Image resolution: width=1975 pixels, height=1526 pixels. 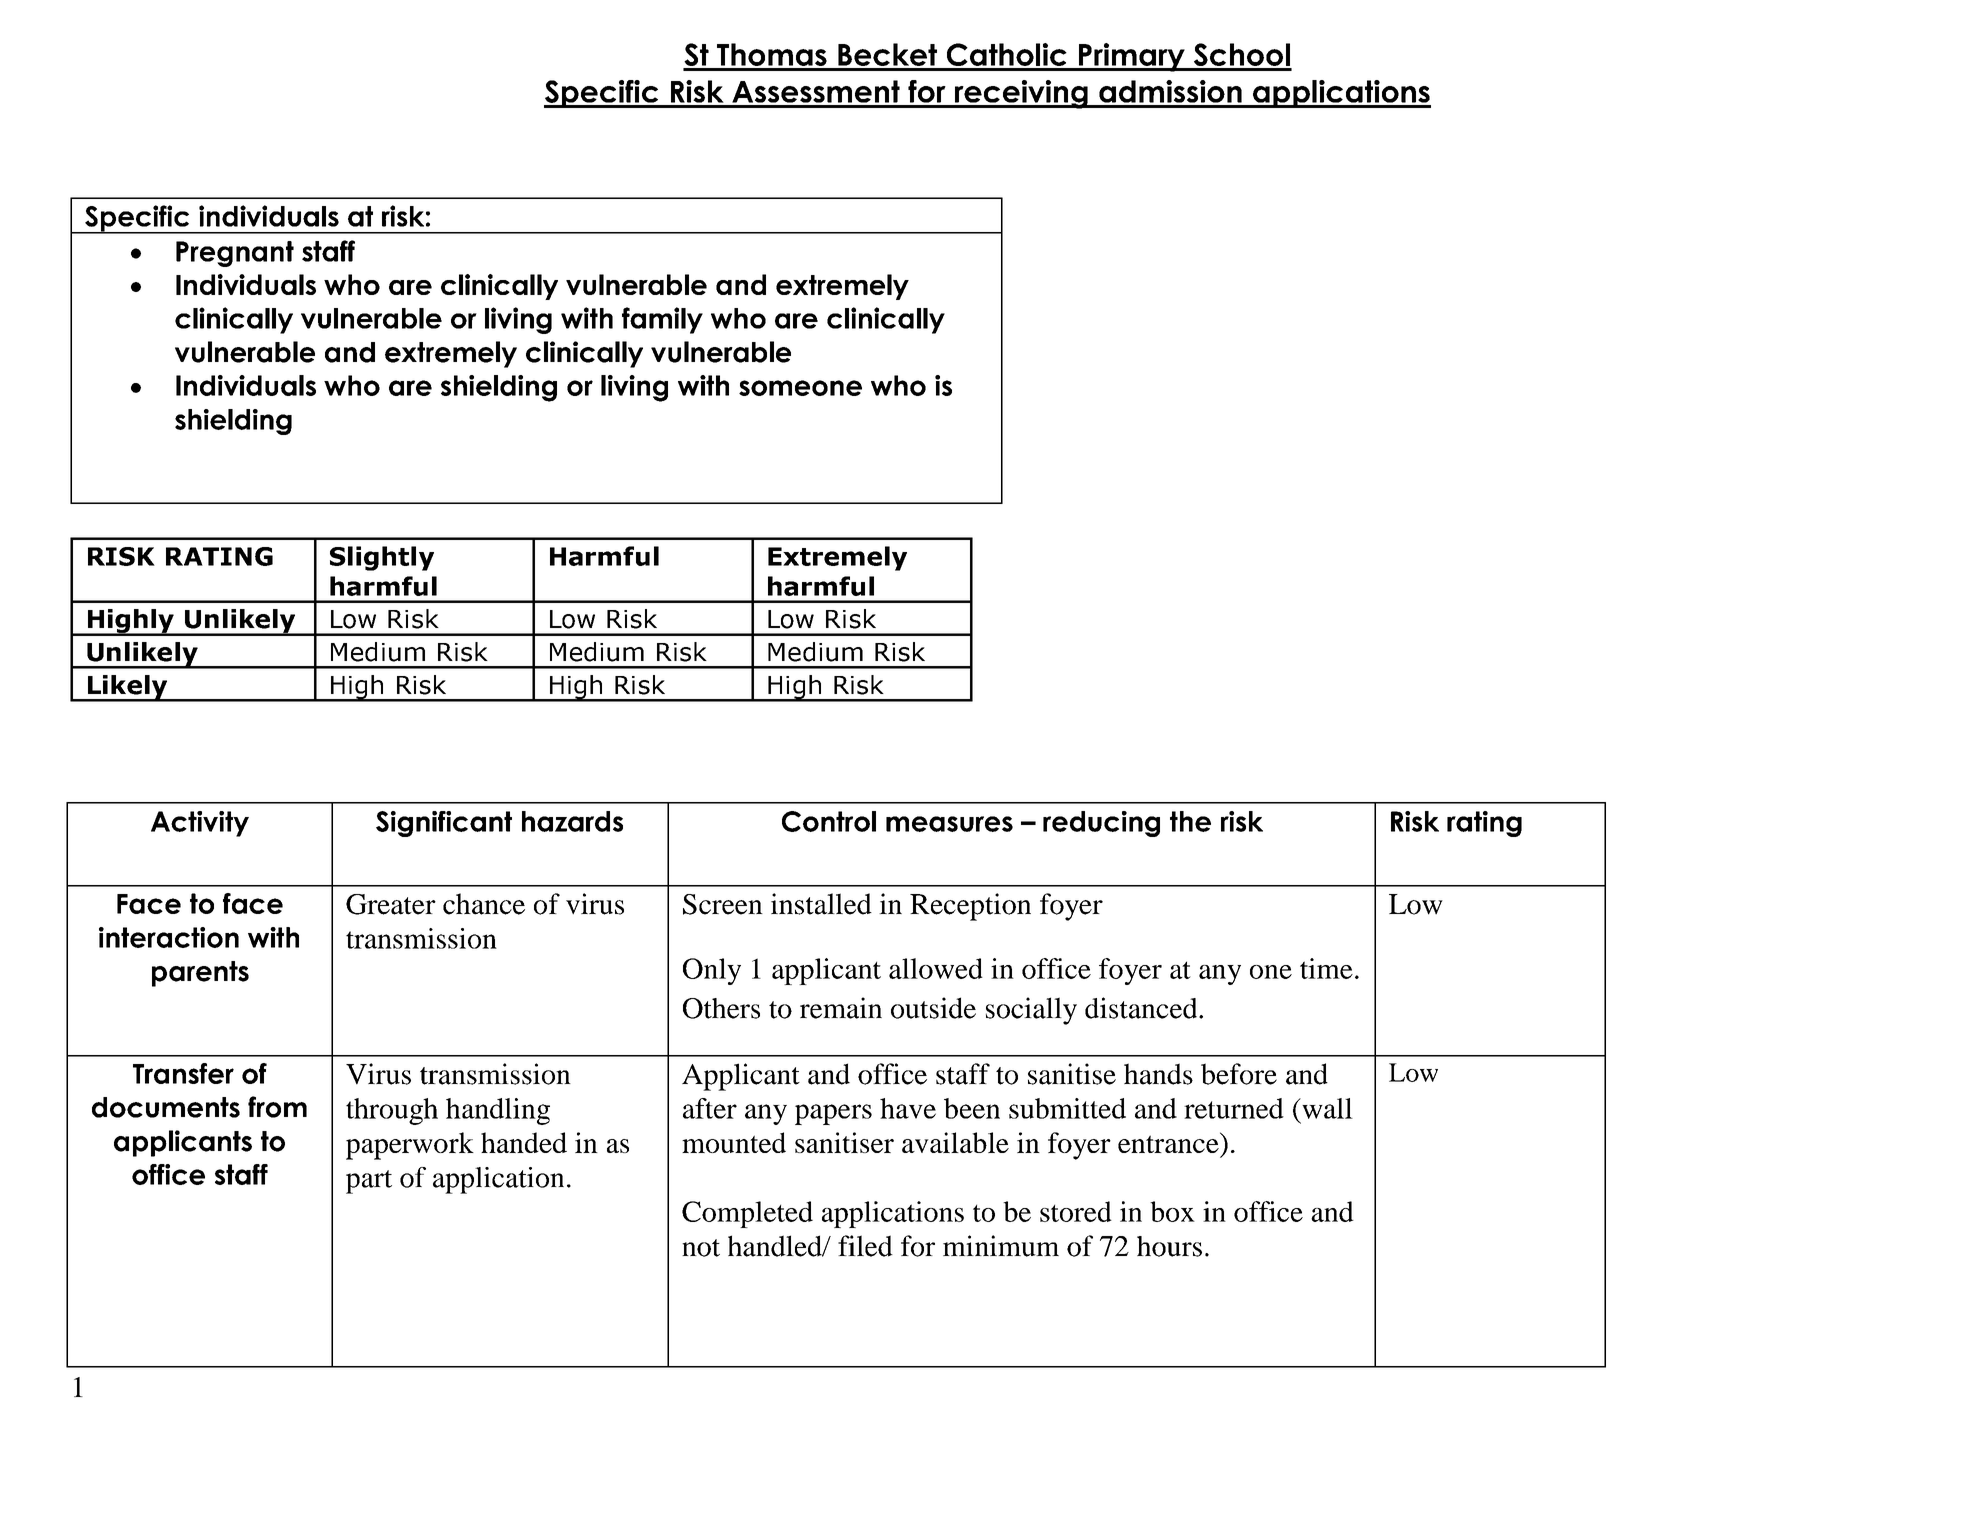 I want to click on someone, so click(x=800, y=388).
